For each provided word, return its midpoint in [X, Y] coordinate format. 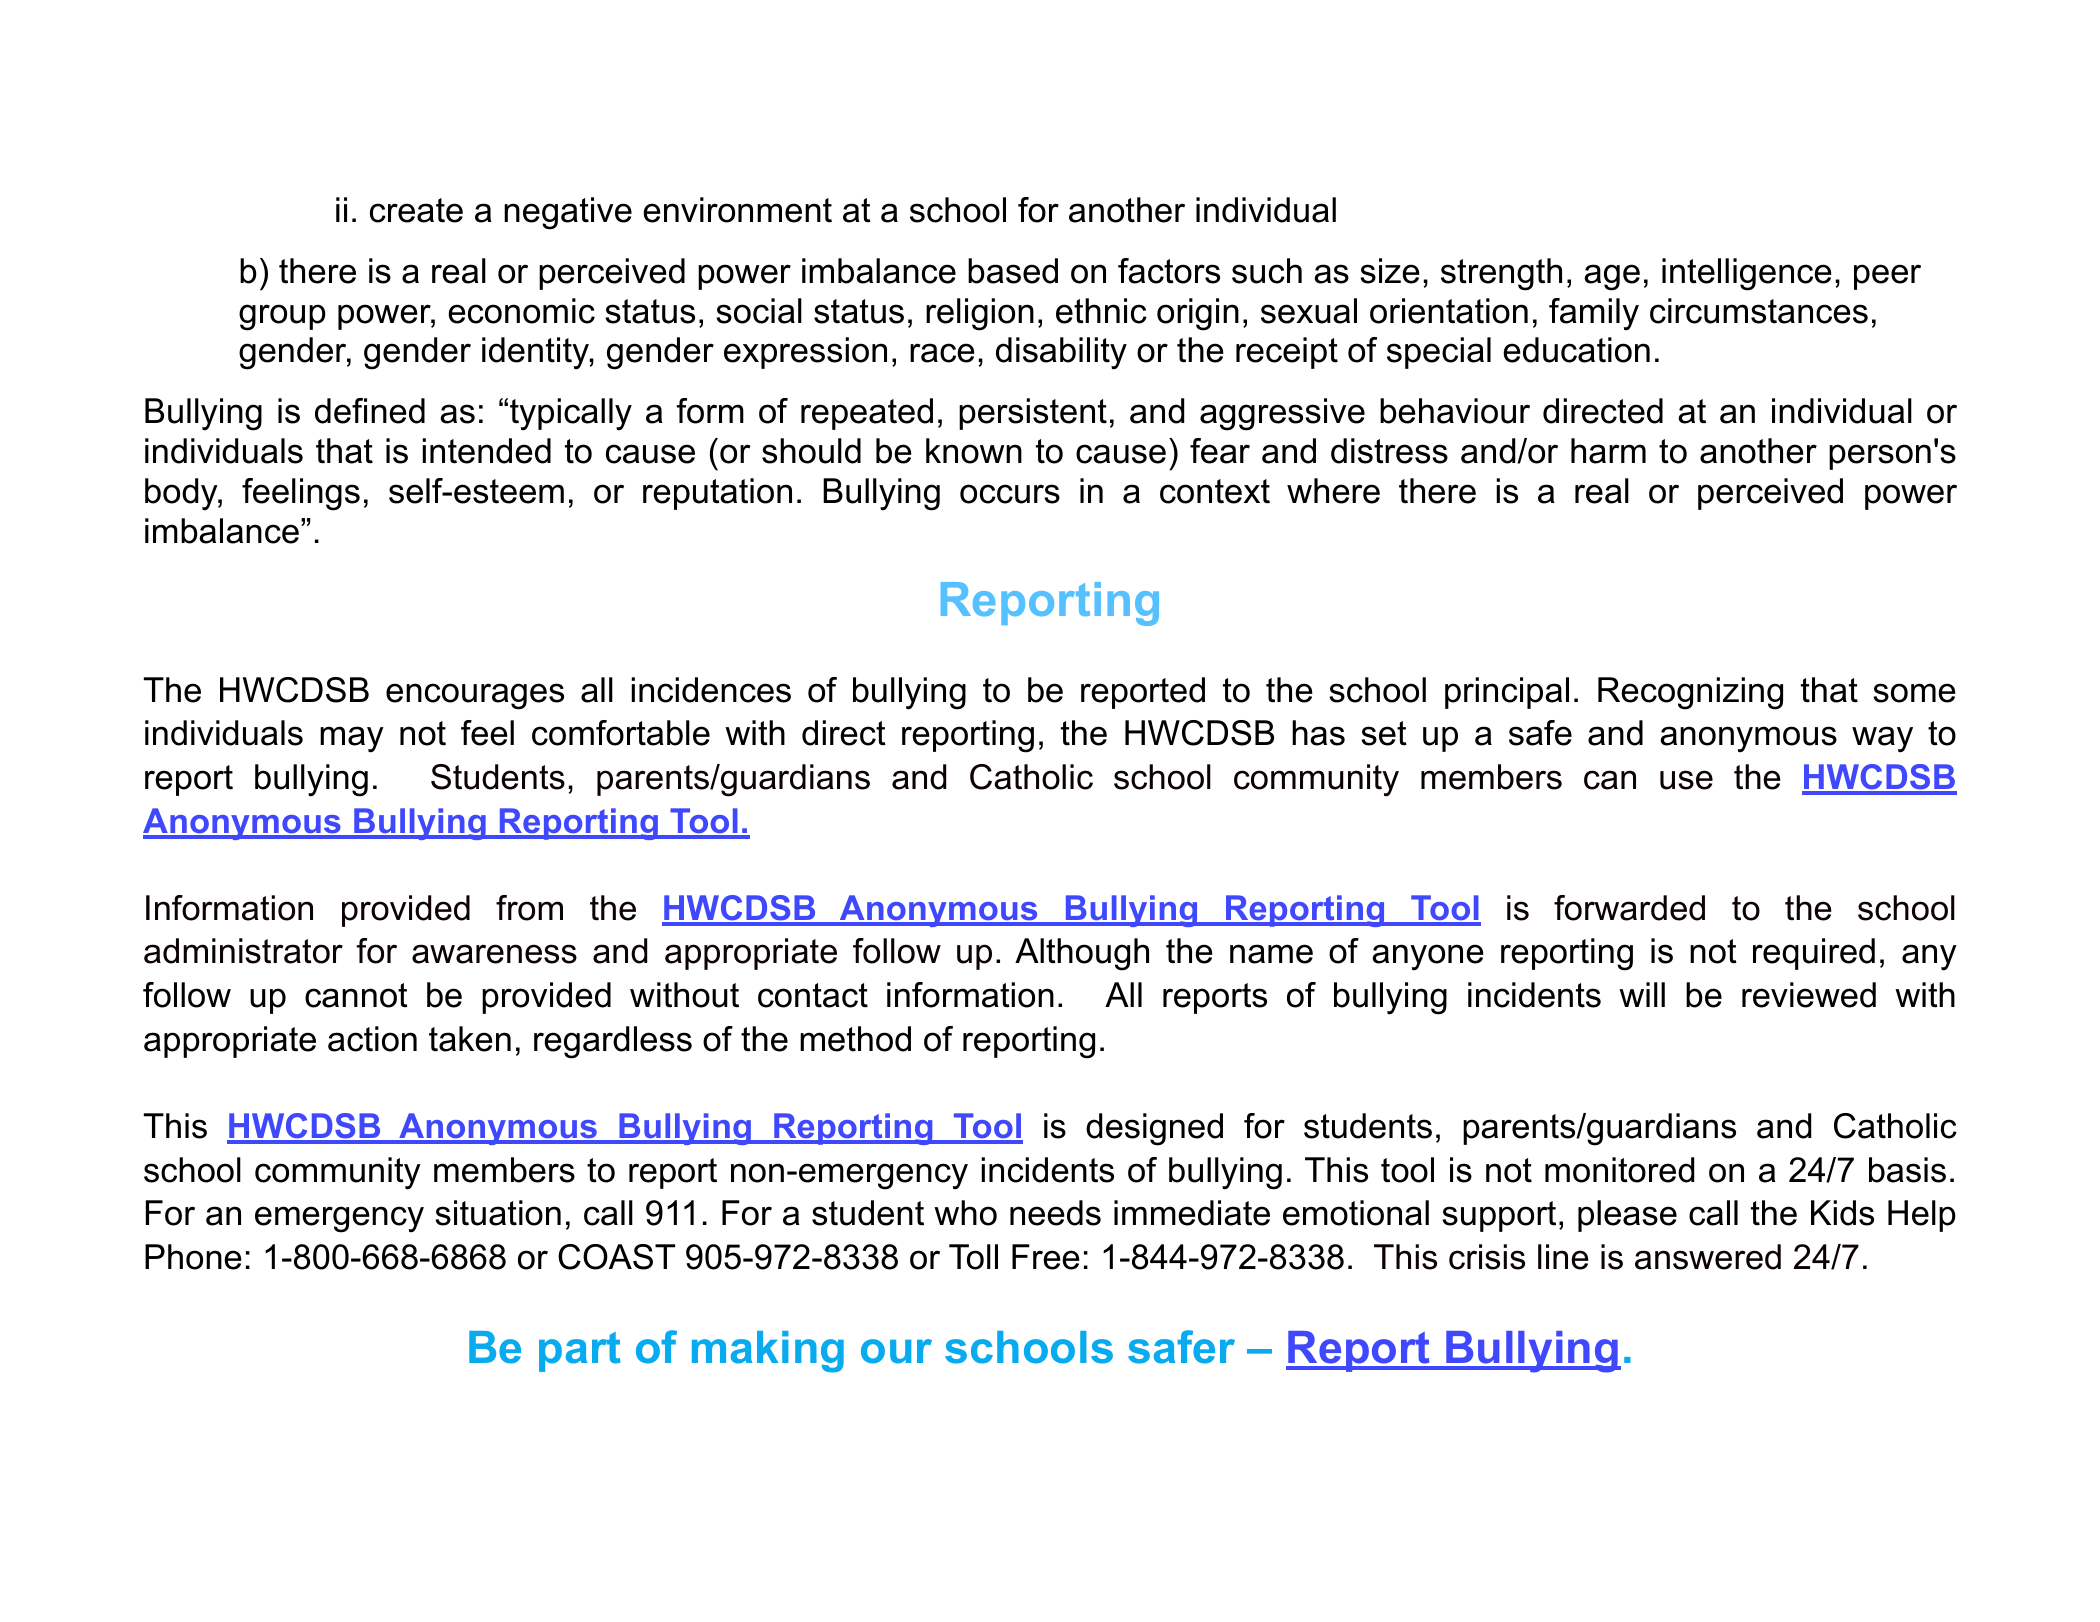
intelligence [1747, 274]
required [1814, 954]
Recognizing [1690, 693]
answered [1708, 1257]
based [1013, 271]
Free [1046, 1257]
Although [1082, 954]
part [579, 1352]
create [416, 210]
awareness [494, 954]
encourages [475, 696]
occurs [1010, 494]
